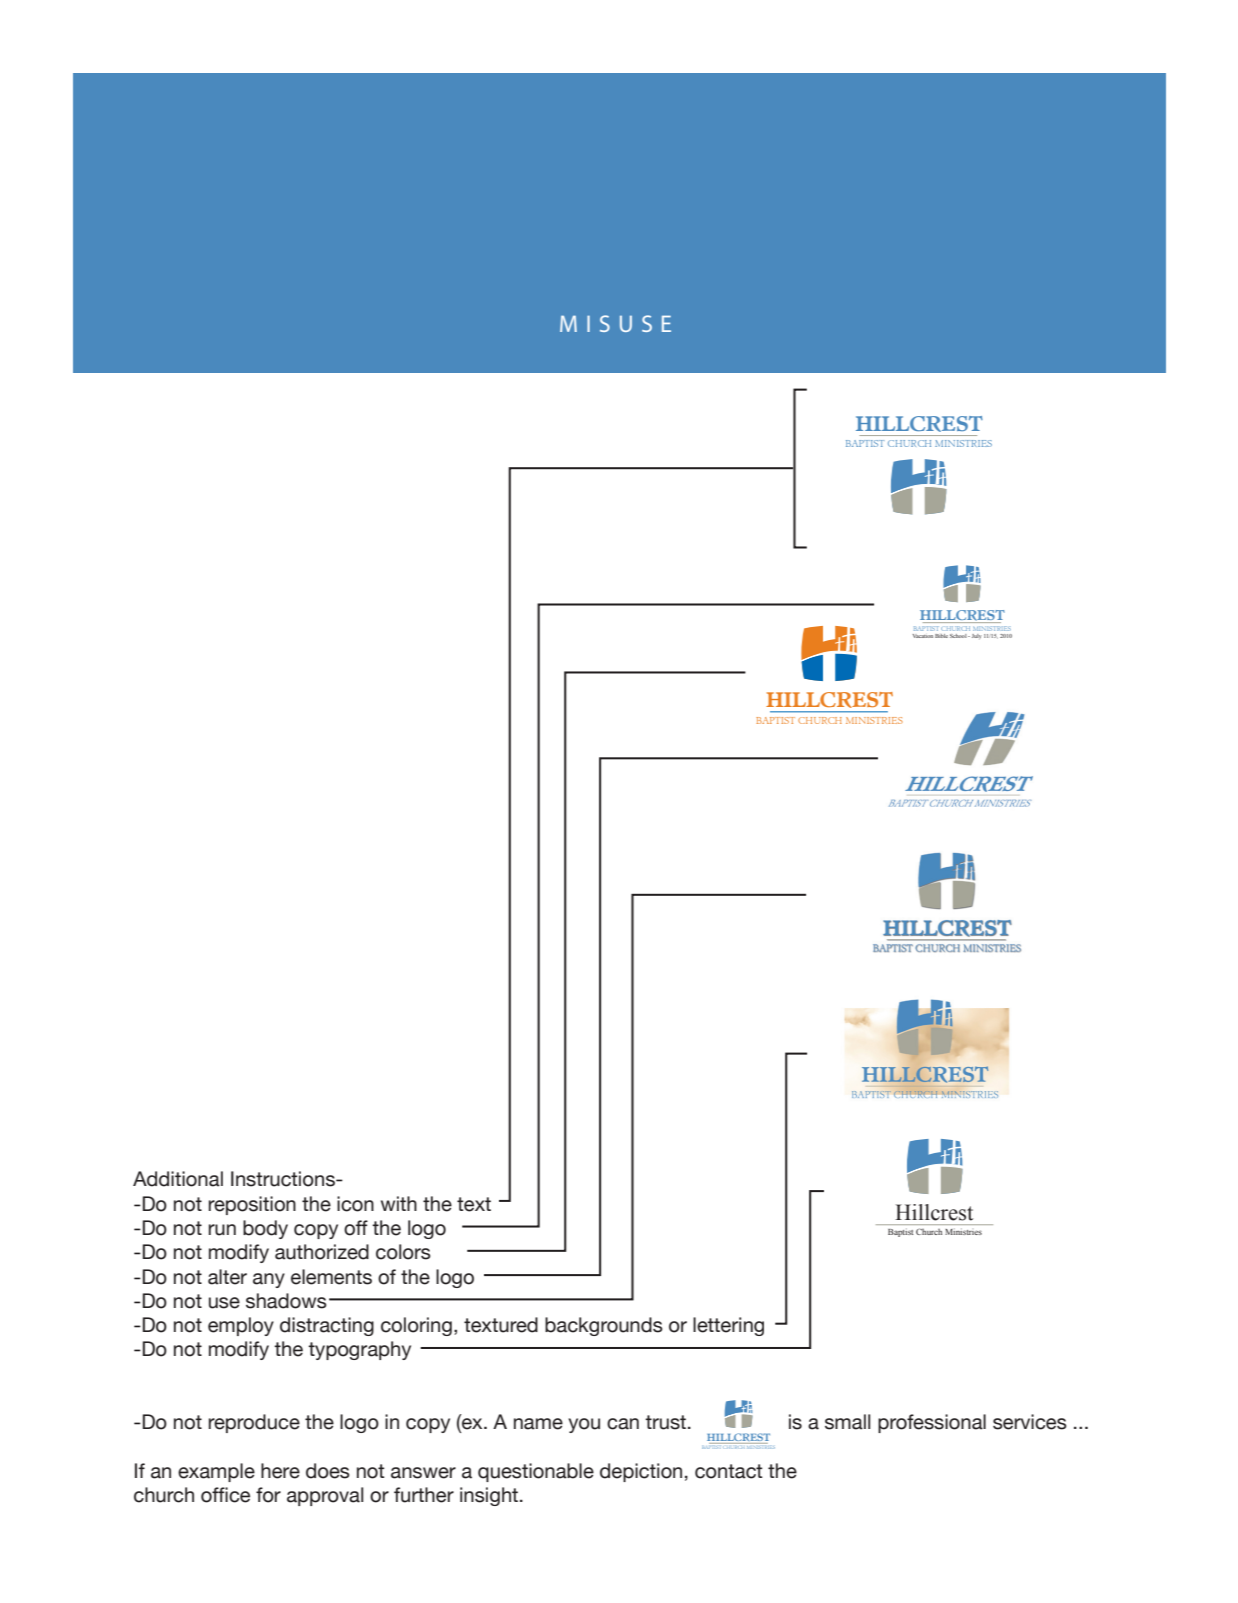 This screenshot has height=1603, width=1238. What do you see at coordinates (615, 323) in the screenshot?
I see `MISUSE` at bounding box center [615, 323].
